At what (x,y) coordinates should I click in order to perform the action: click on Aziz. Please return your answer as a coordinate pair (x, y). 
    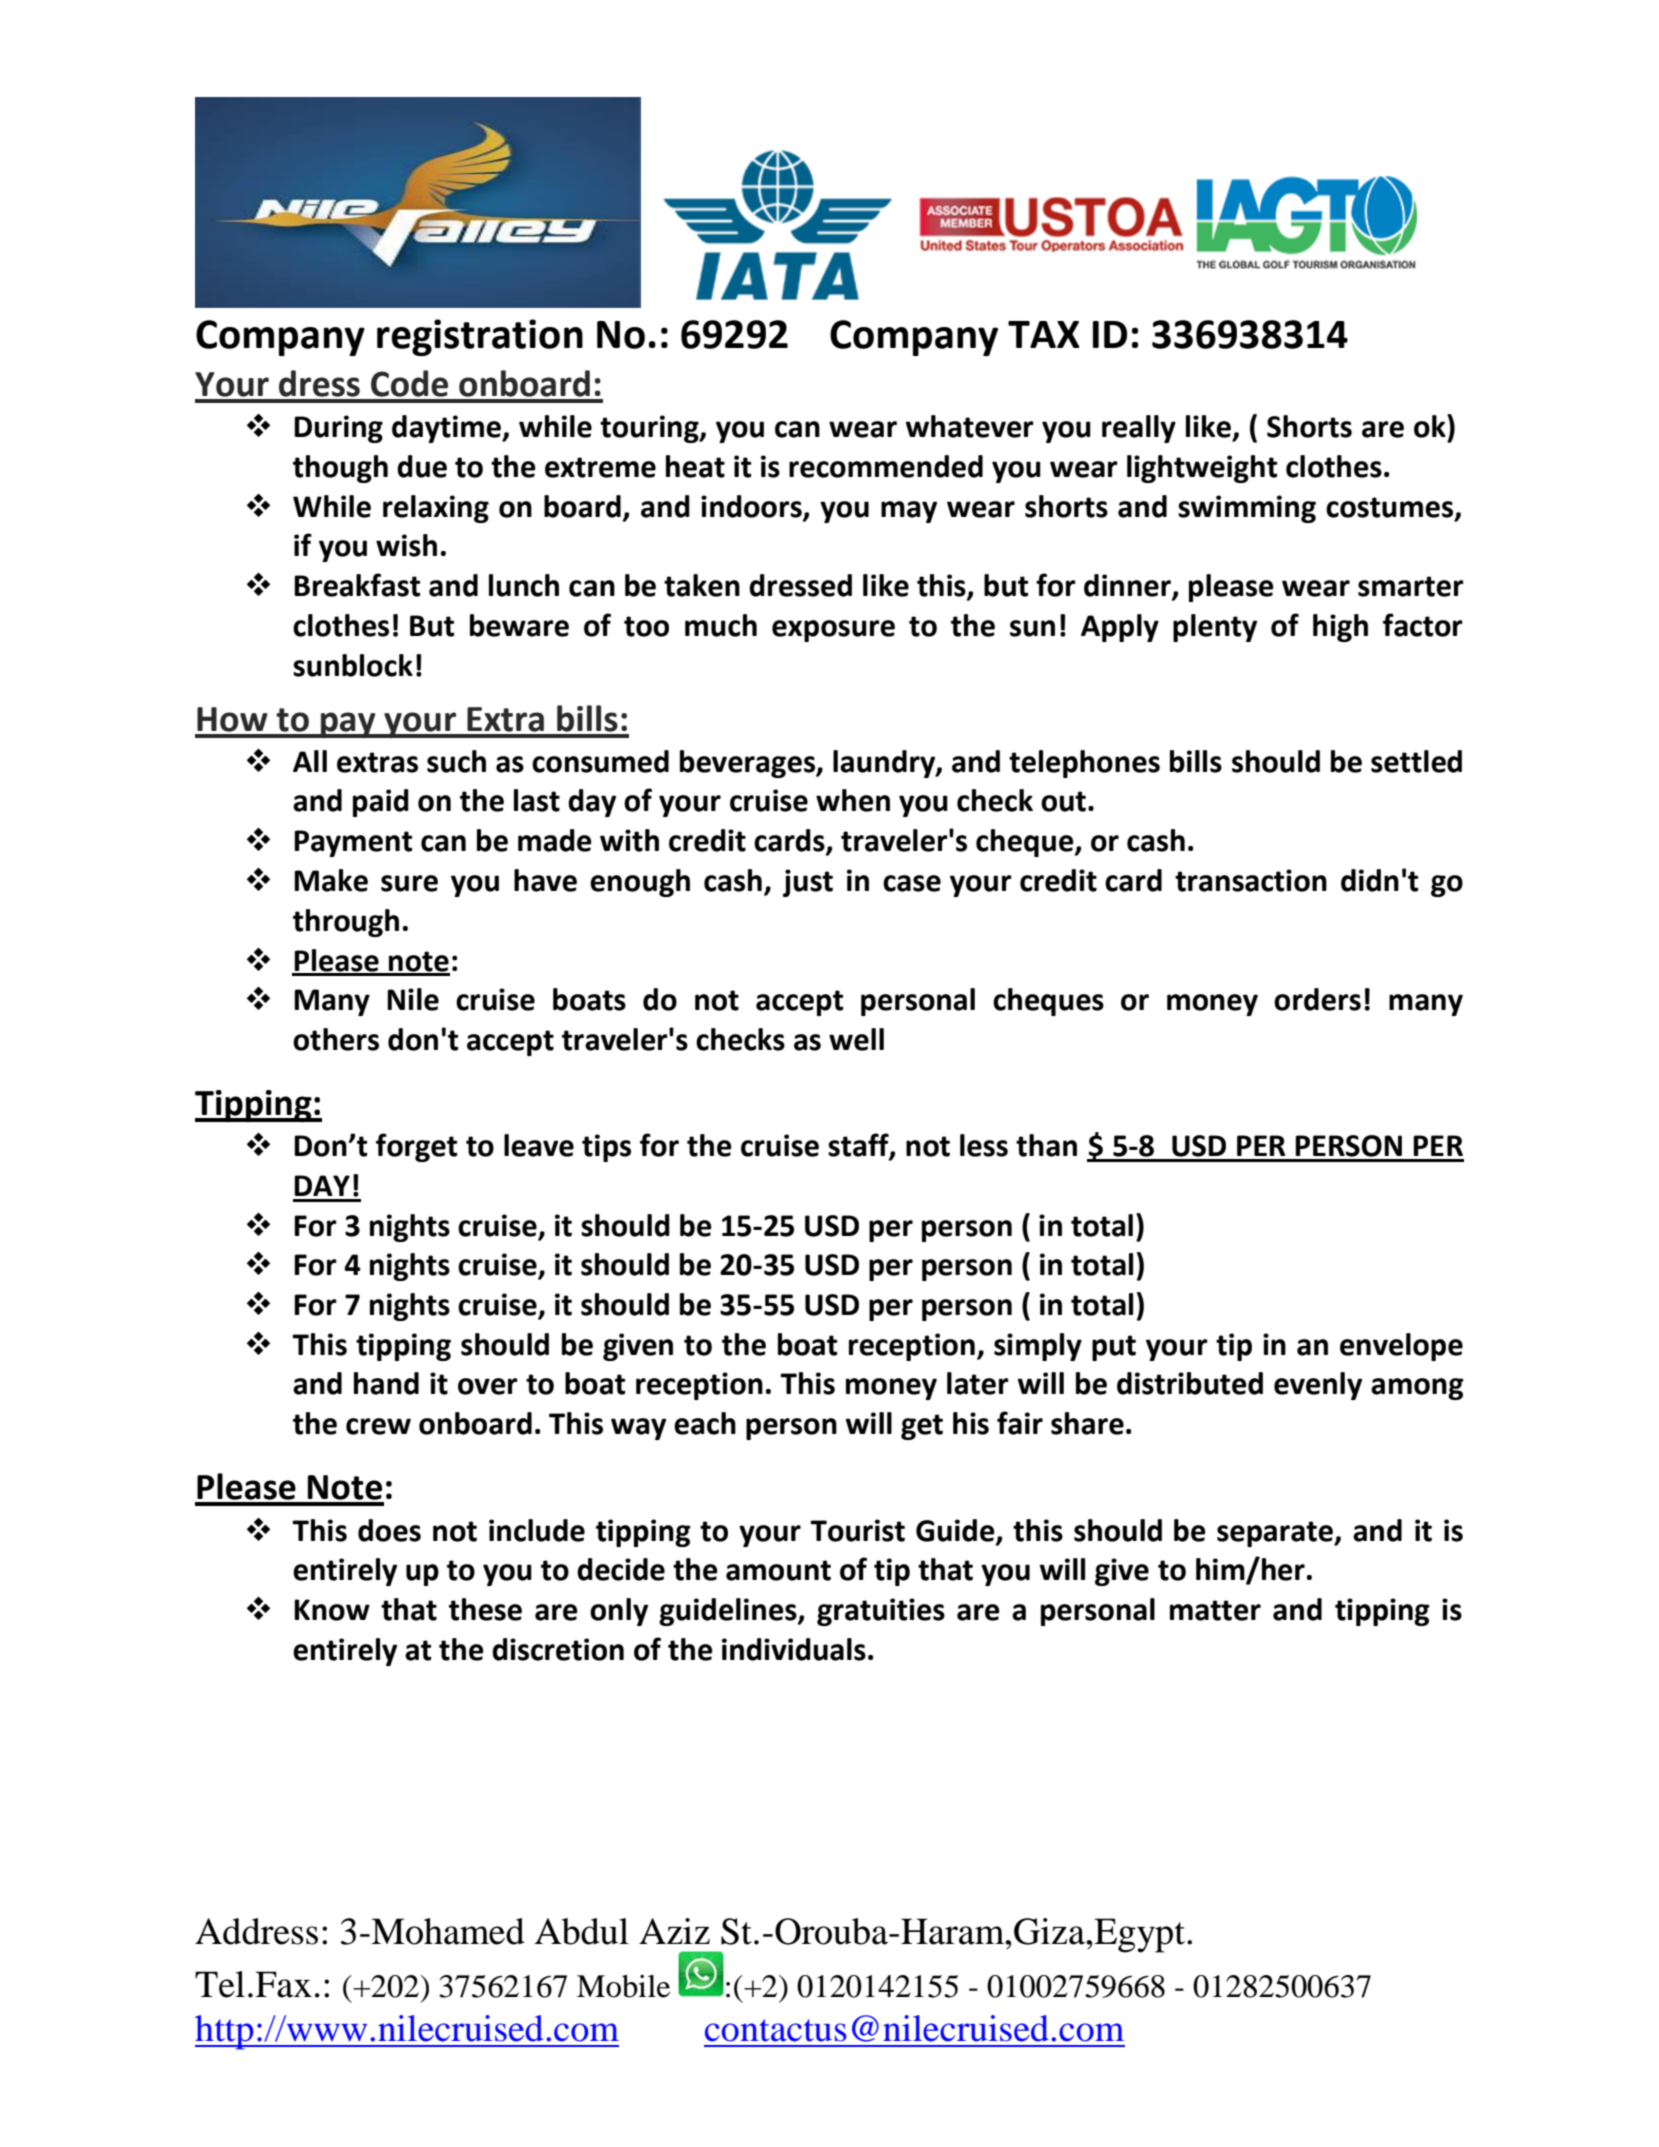
    Looking at the image, I should click on (674, 1931).
